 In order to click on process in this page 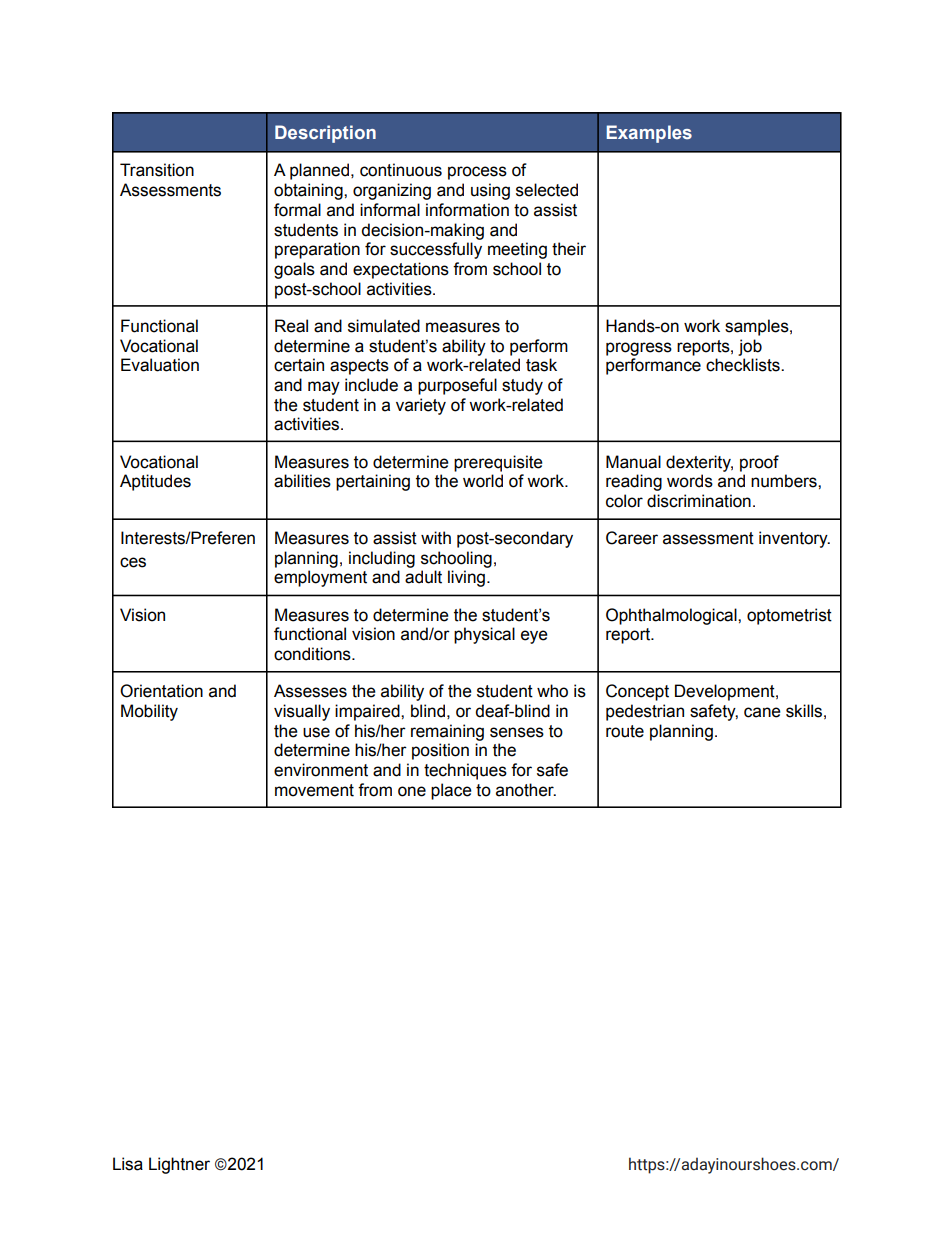, I will do `click(477, 173)`.
